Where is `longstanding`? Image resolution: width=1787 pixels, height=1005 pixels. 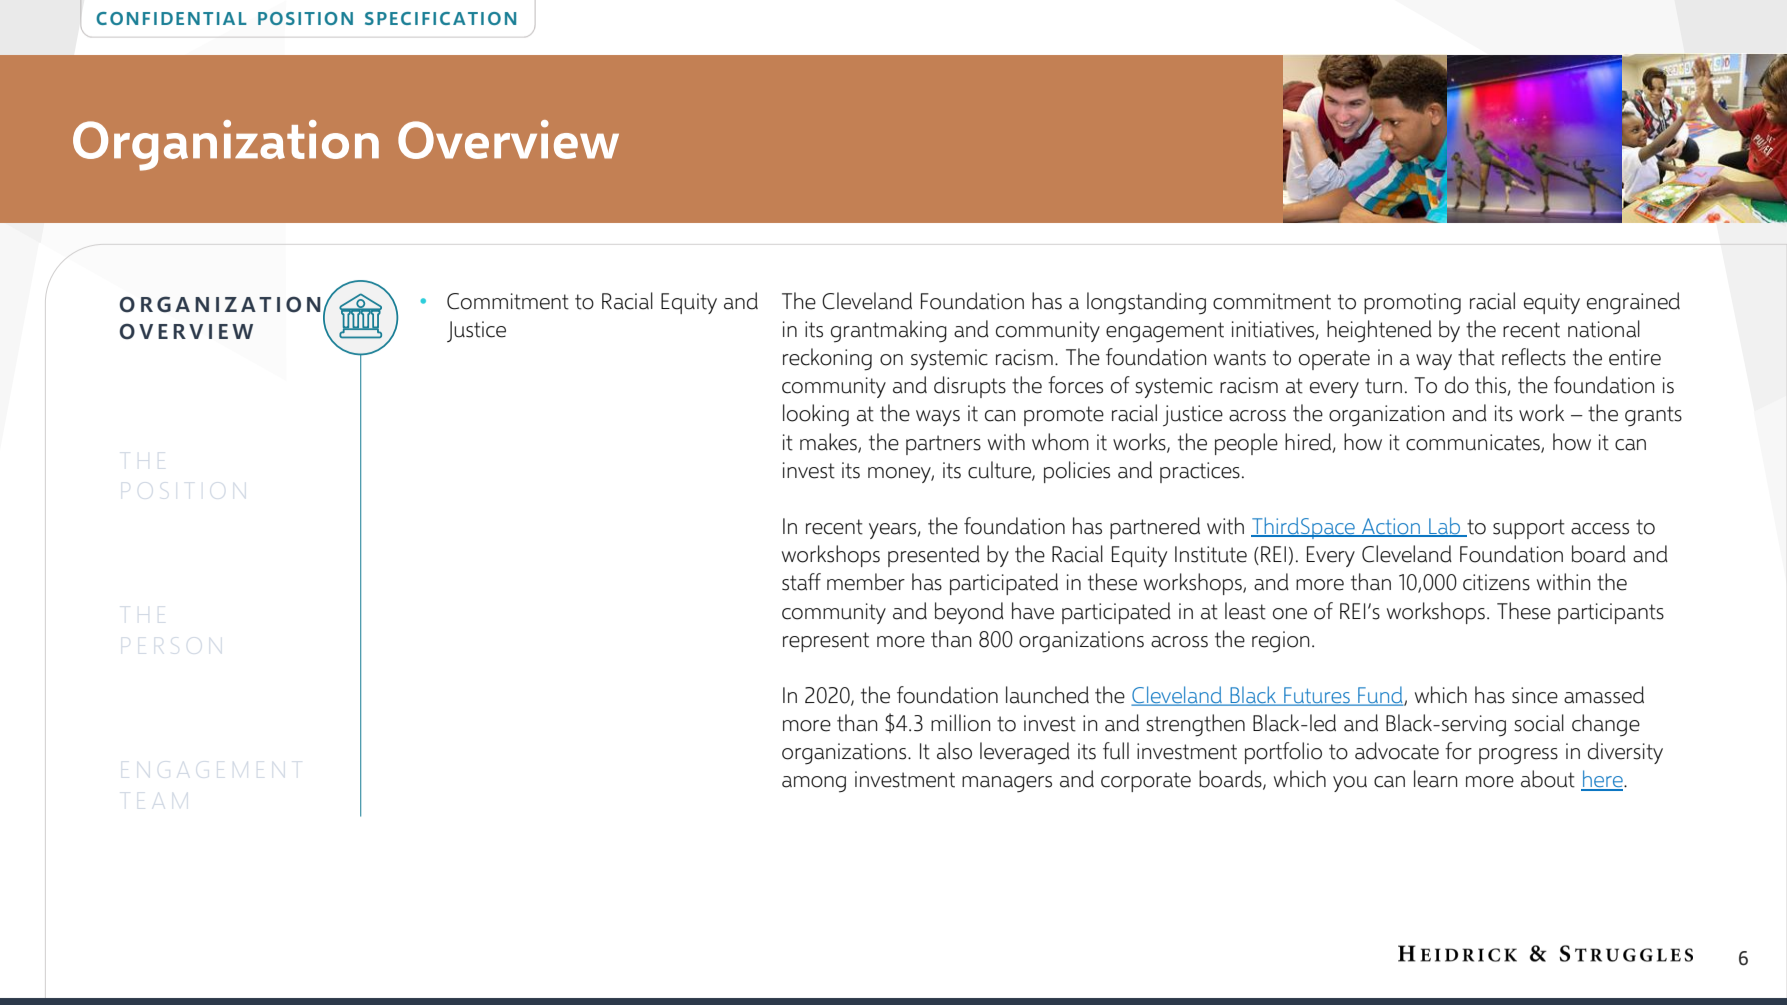
longstanding is located at coordinates (1146, 303).
